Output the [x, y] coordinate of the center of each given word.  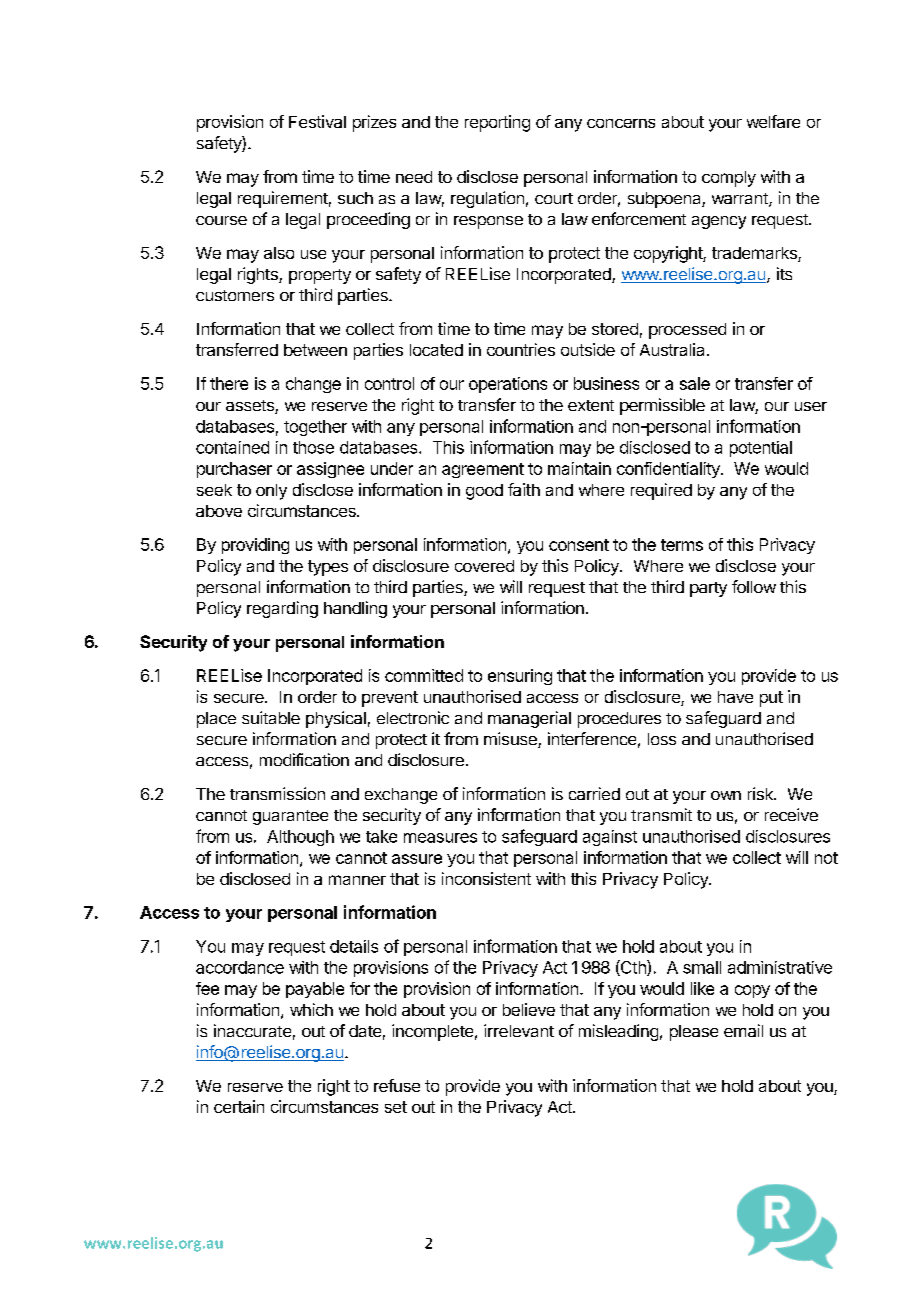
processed [687, 331]
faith [524, 489]
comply [729, 179]
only [271, 492]
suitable [271, 717]
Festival [317, 121]
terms [682, 545]
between [315, 350]
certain [239, 1106]
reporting [497, 123]
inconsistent [486, 878]
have [735, 697]
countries [521, 349]
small [702, 967]
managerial [529, 719]
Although [300, 838]
